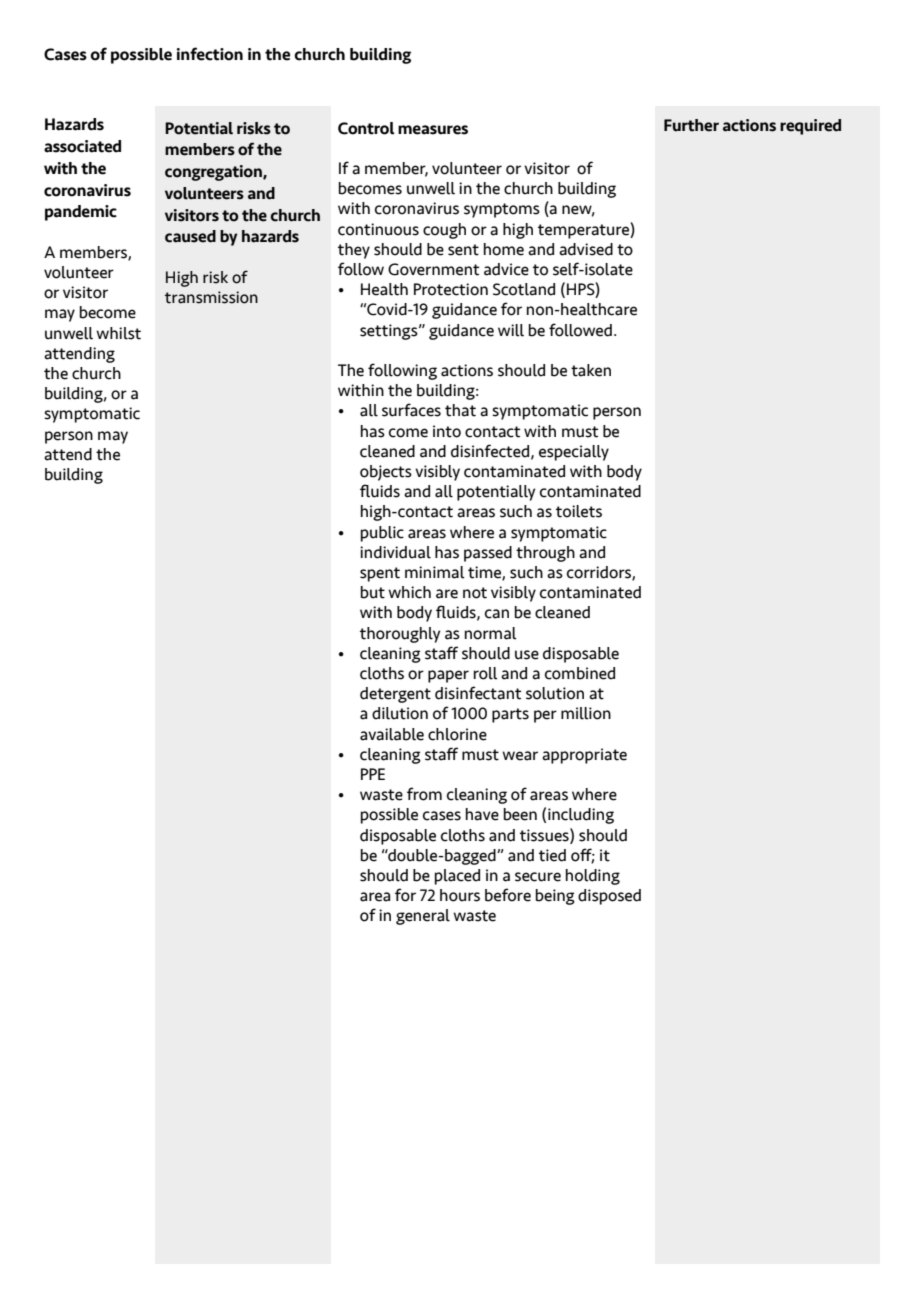 Image resolution: width=924 pixels, height=1308 pixels. What do you see at coordinates (433, 130) in the screenshot?
I see `measures` at bounding box center [433, 130].
